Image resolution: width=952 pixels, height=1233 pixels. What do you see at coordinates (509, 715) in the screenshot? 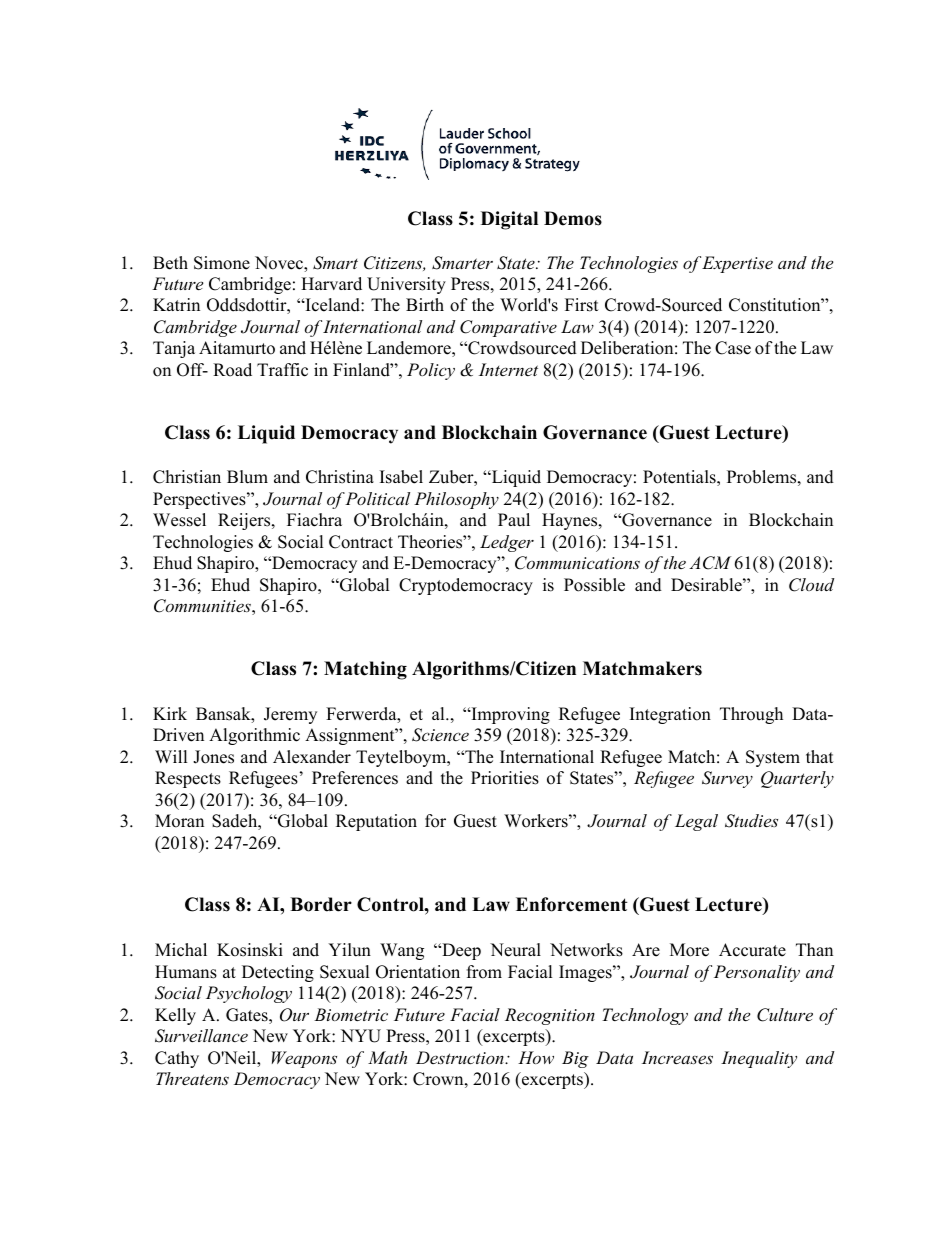
I see `Improving` at bounding box center [509, 715].
